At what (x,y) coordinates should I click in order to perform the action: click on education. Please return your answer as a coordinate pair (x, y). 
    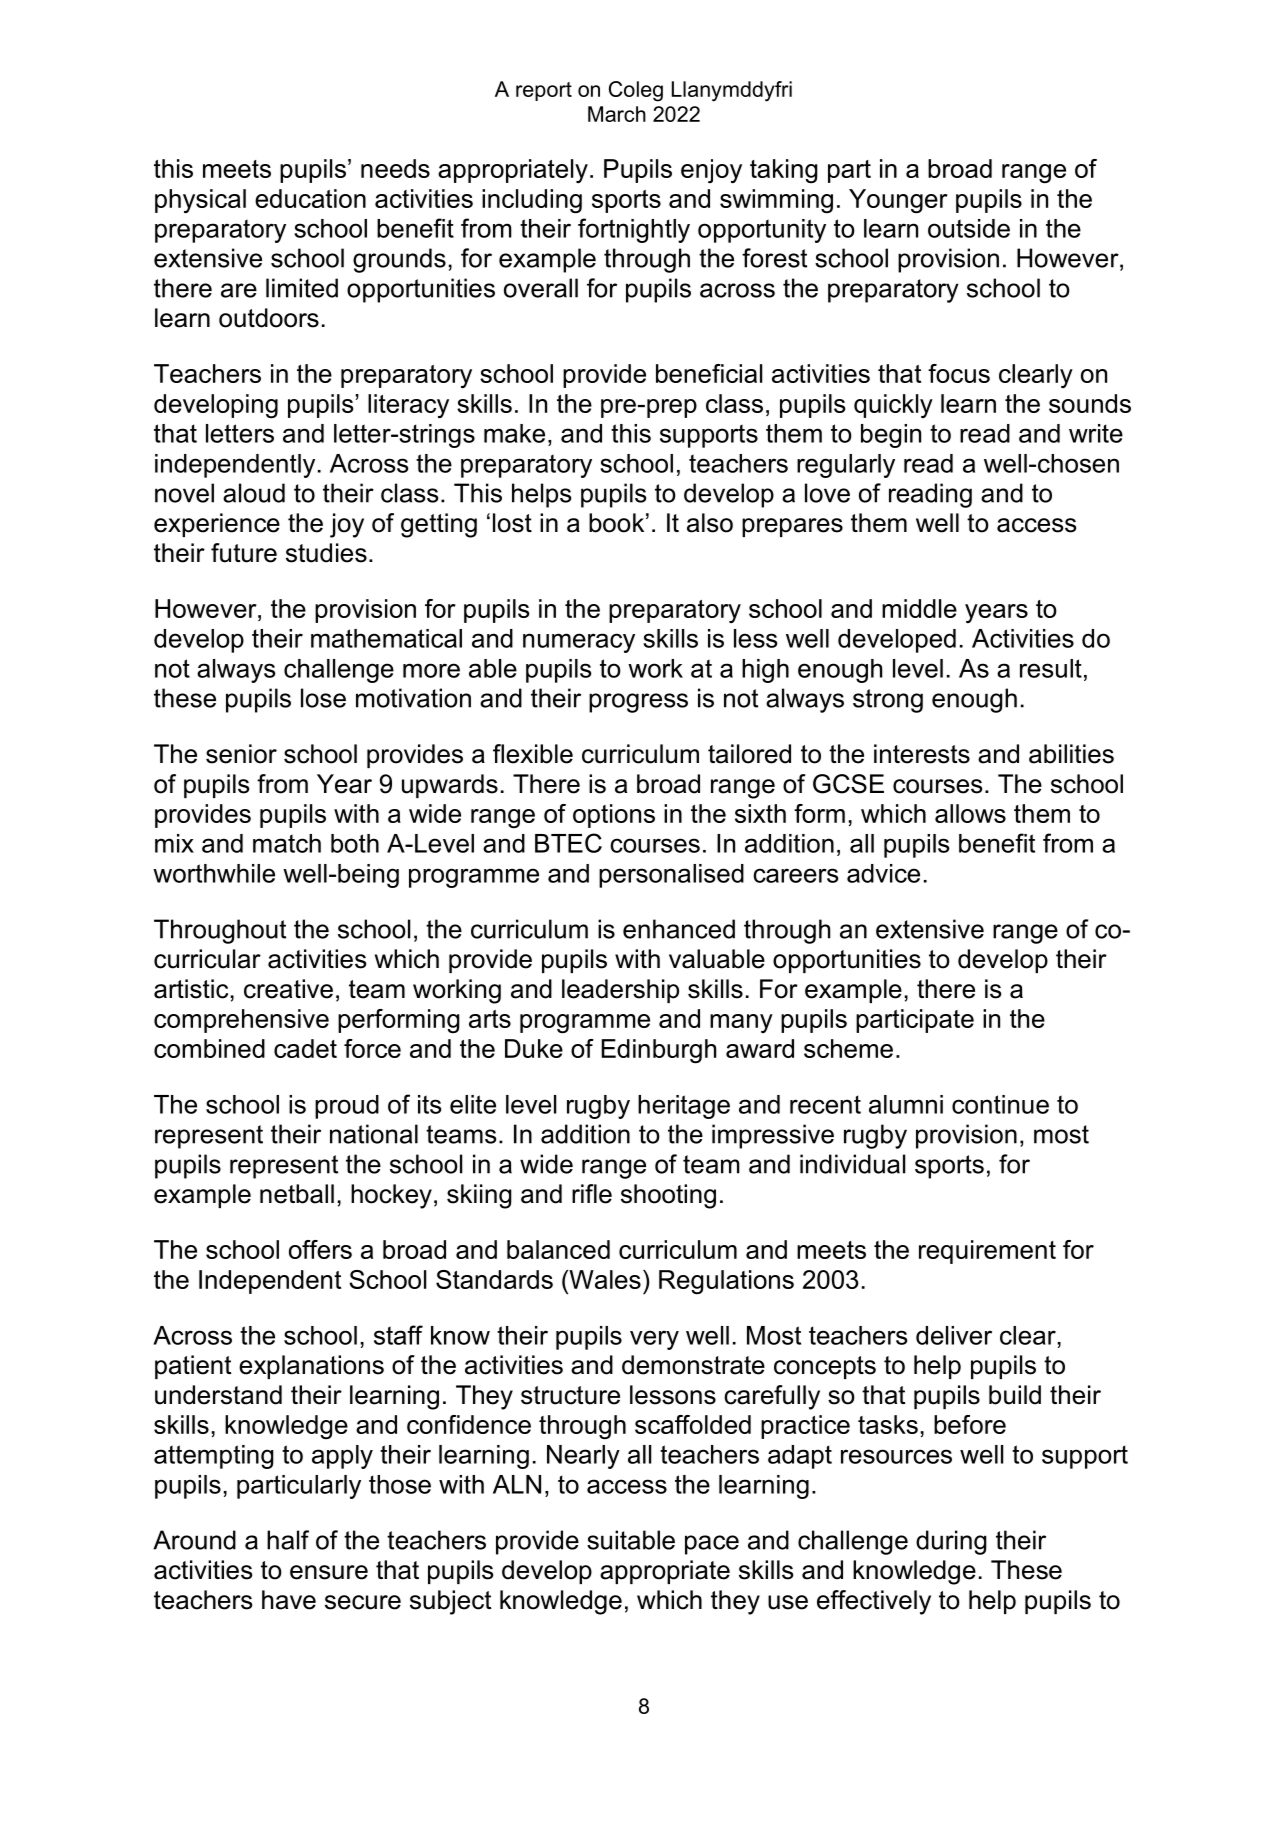
    Looking at the image, I should click on (310, 198).
